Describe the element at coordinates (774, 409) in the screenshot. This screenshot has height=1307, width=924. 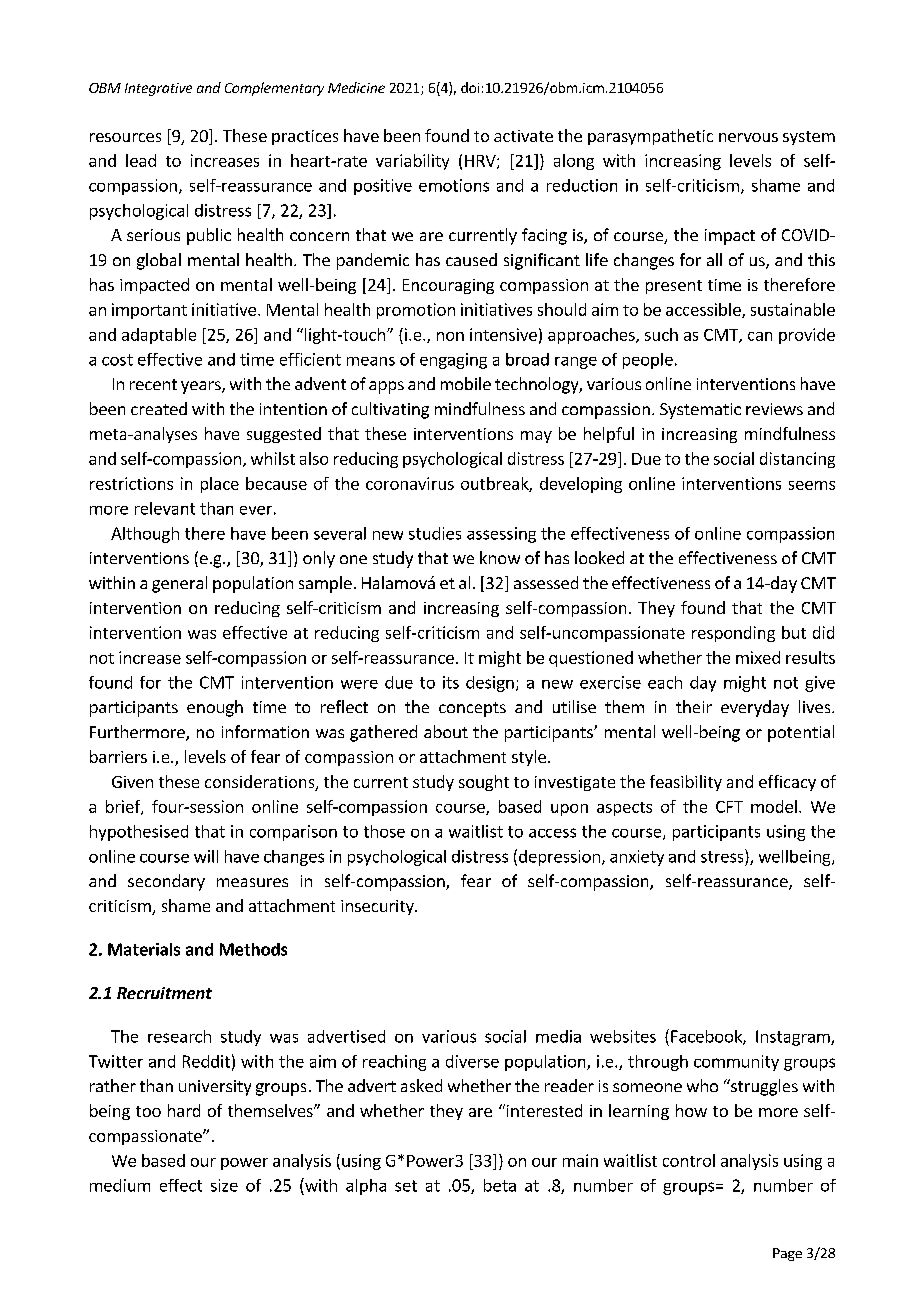
I see `reviews` at that location.
